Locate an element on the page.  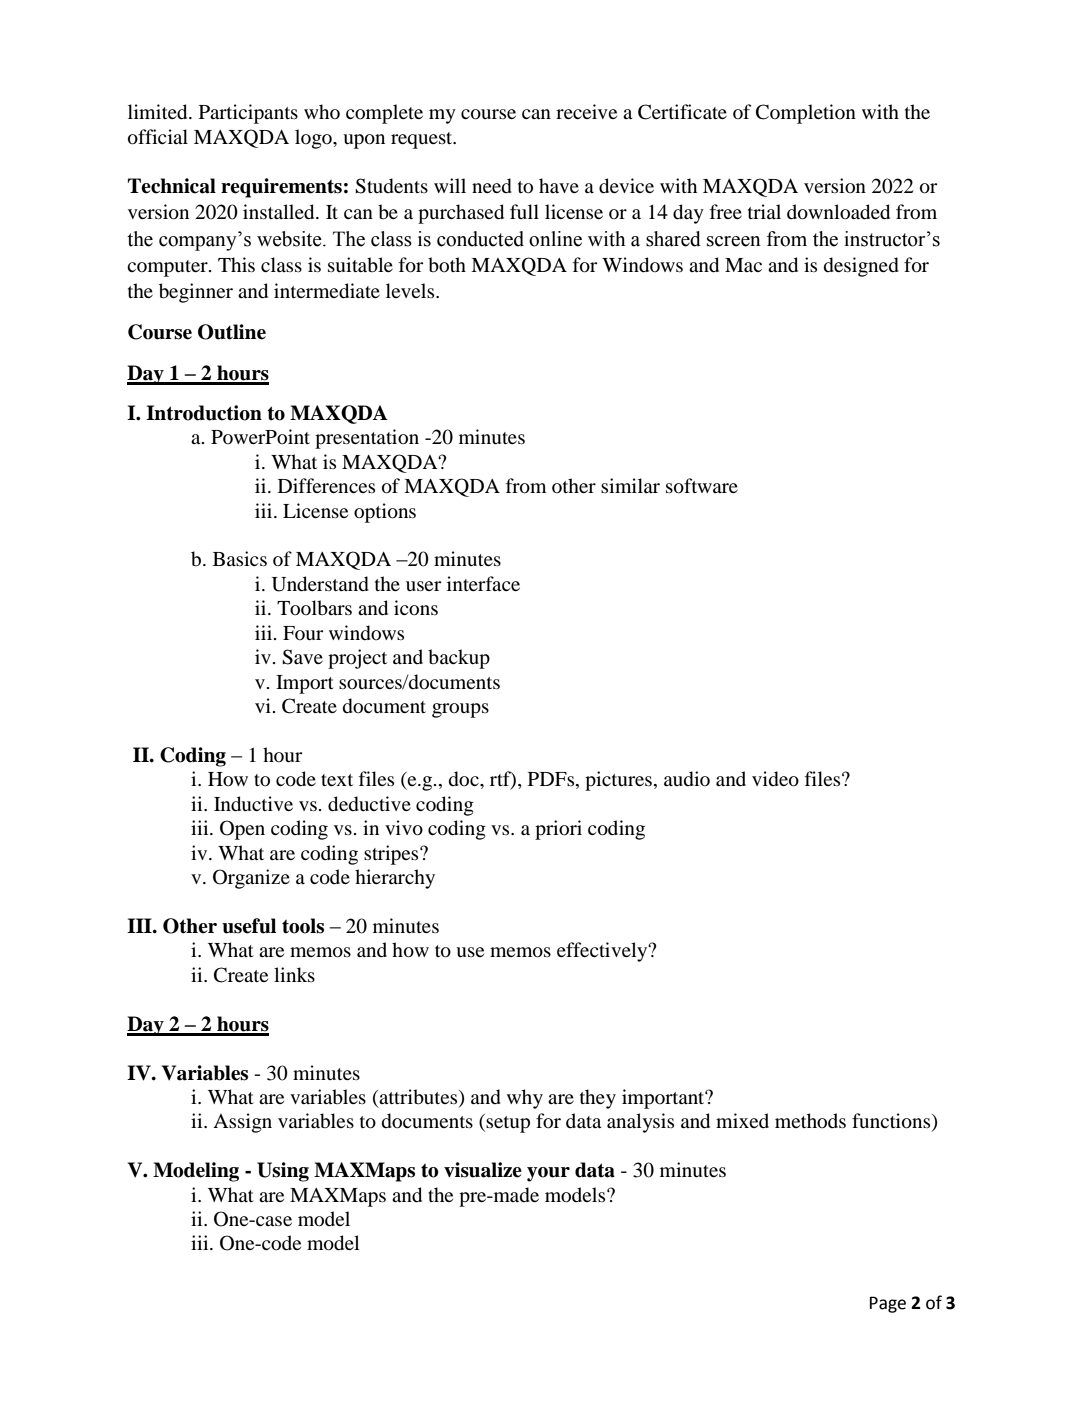
interface is located at coordinates (483, 583).
